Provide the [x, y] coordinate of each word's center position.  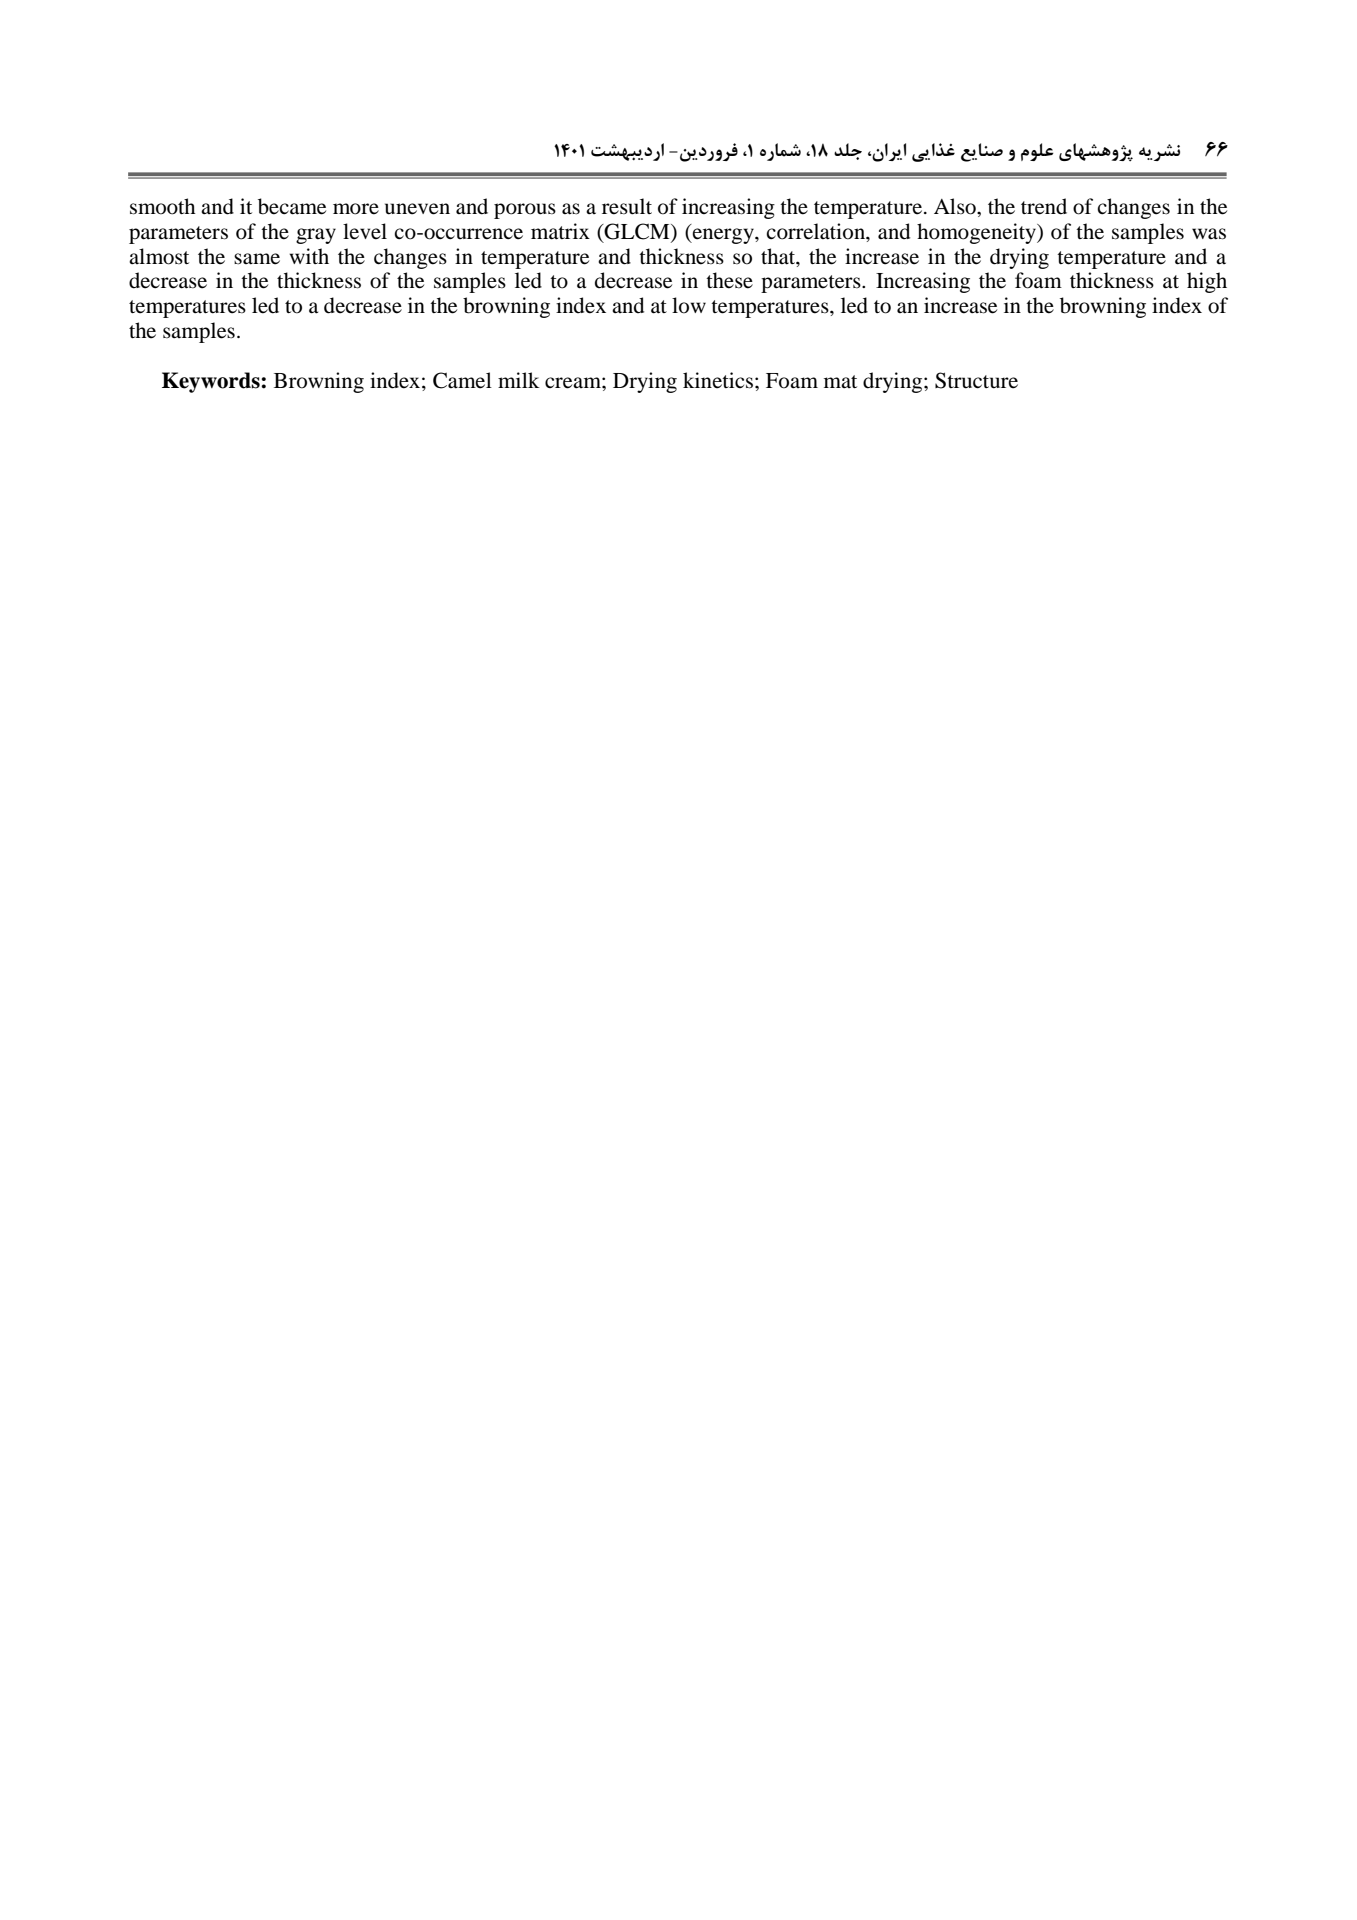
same [257, 259]
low [689, 305]
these [729, 280]
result [627, 206]
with [309, 256]
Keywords [212, 382]
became [292, 206]
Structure [976, 380]
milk [519, 380]
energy [723, 236]
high [1207, 282]
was [1209, 234]
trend [1044, 206]
